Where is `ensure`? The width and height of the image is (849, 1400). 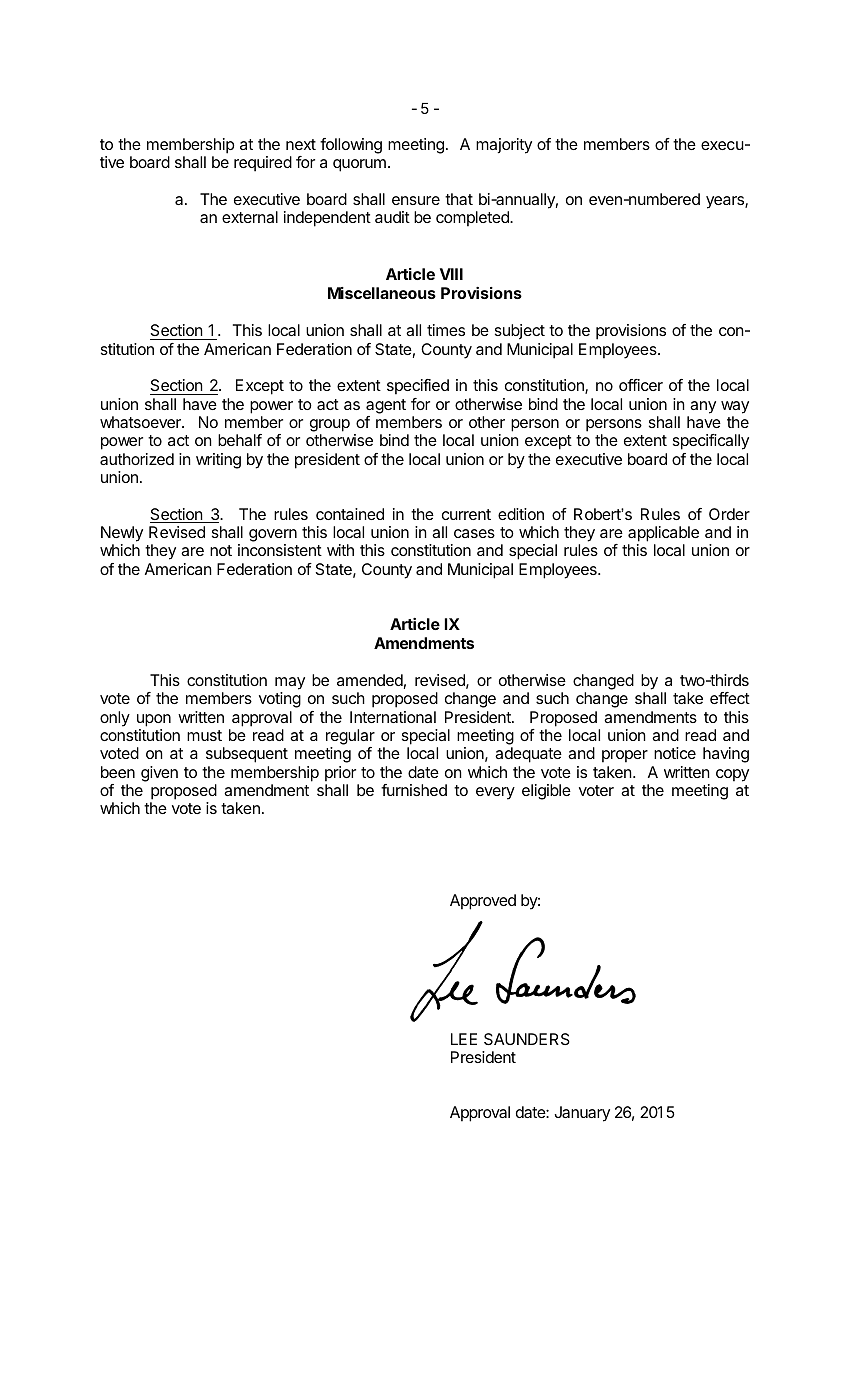
ensure is located at coordinates (416, 200).
